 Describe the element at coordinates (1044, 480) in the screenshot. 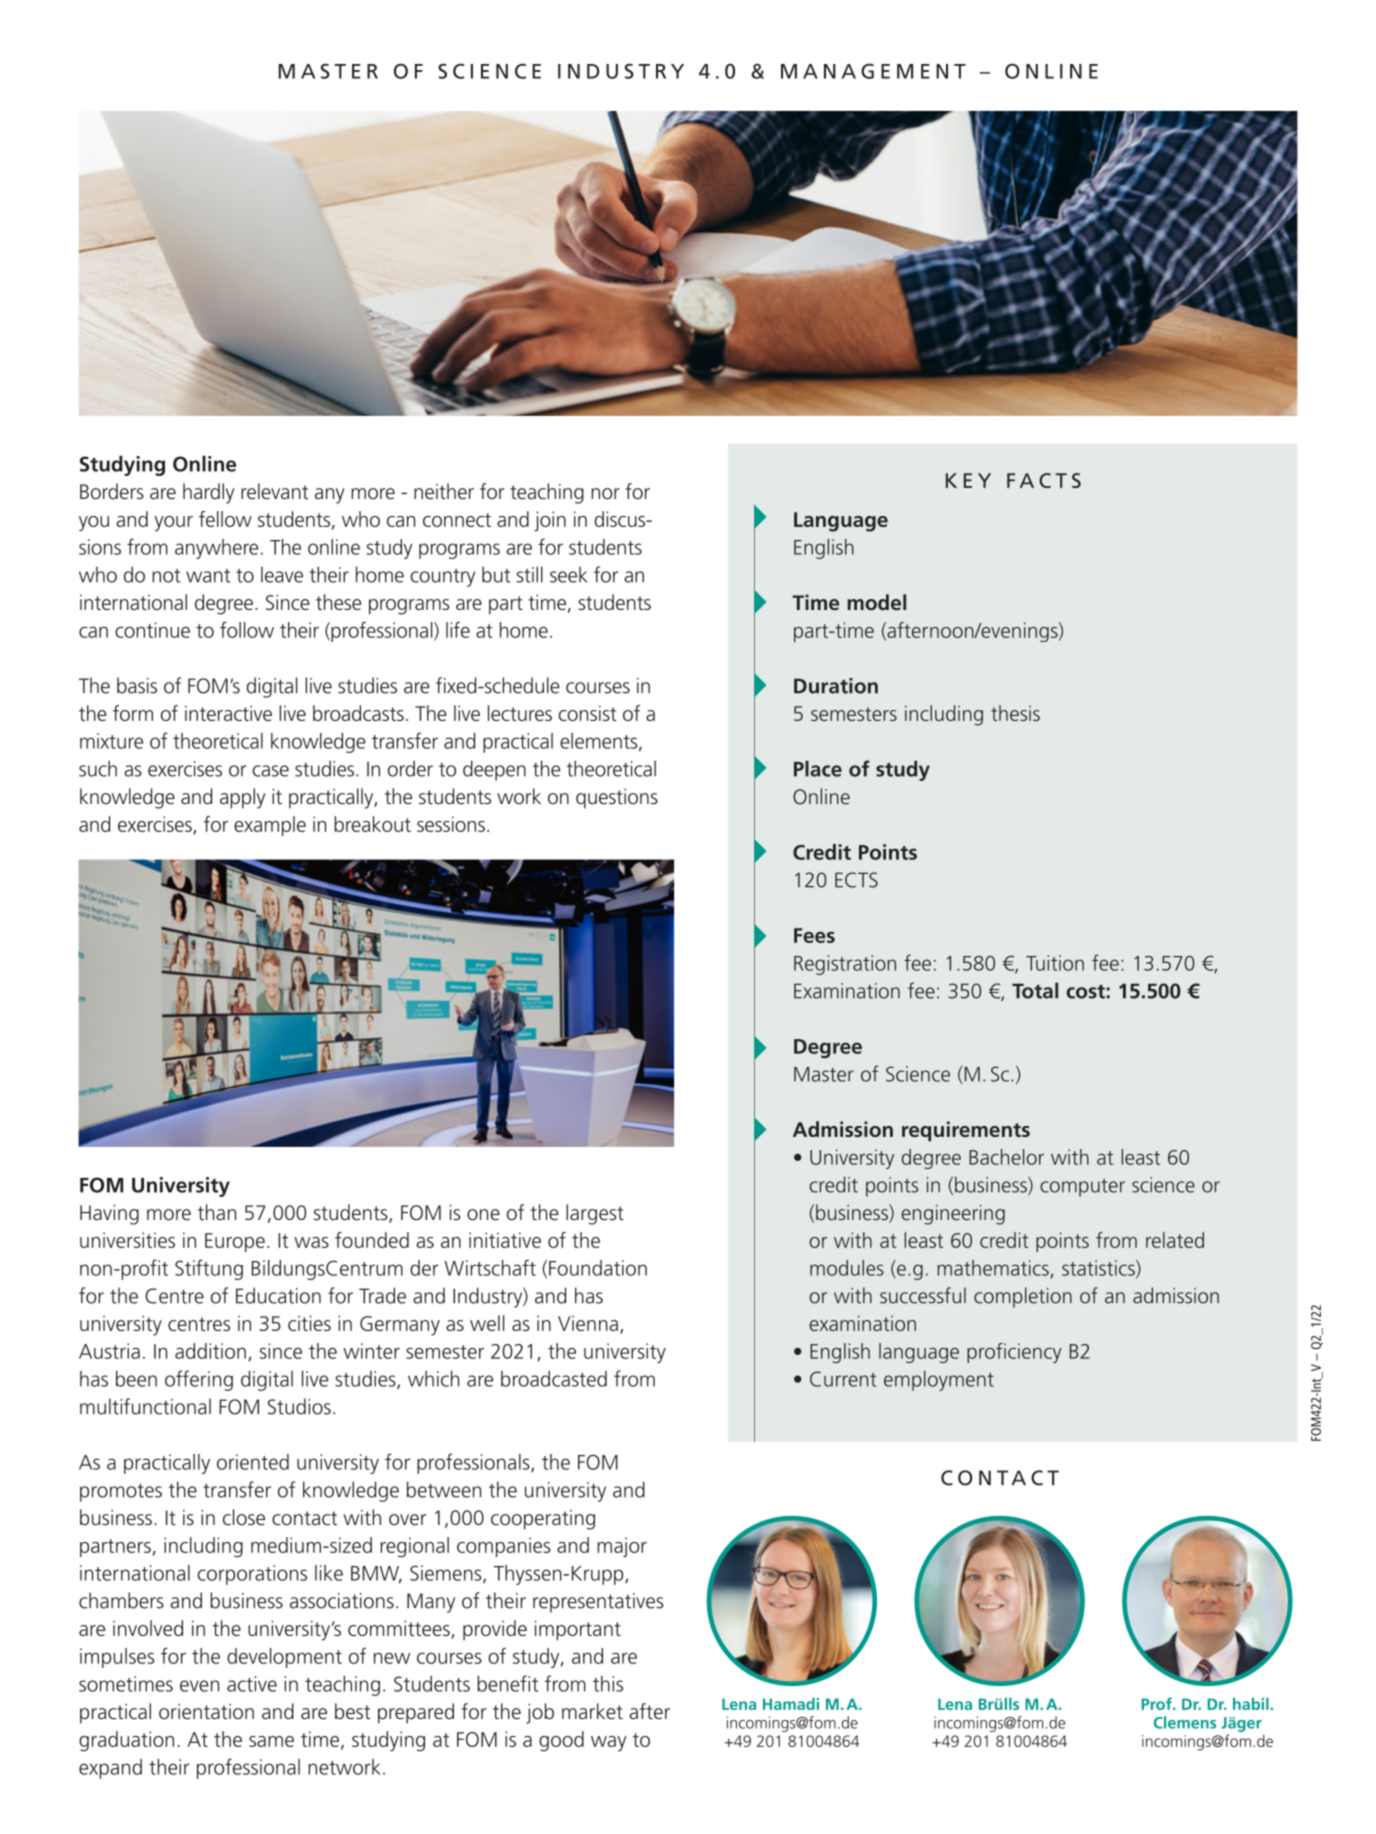

I see `FACTS` at that location.
